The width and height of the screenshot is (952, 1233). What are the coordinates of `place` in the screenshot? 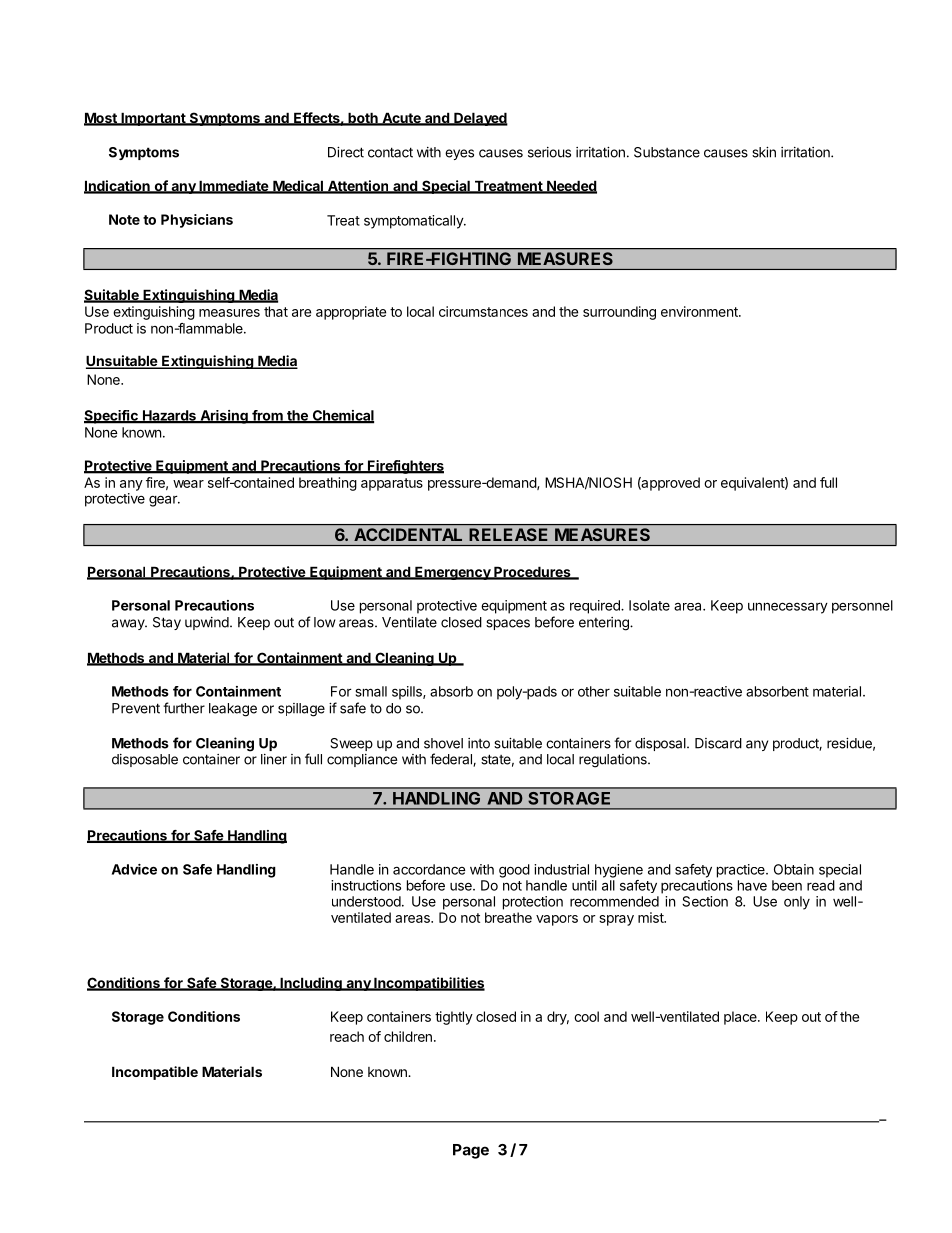 It's located at (741, 1018).
